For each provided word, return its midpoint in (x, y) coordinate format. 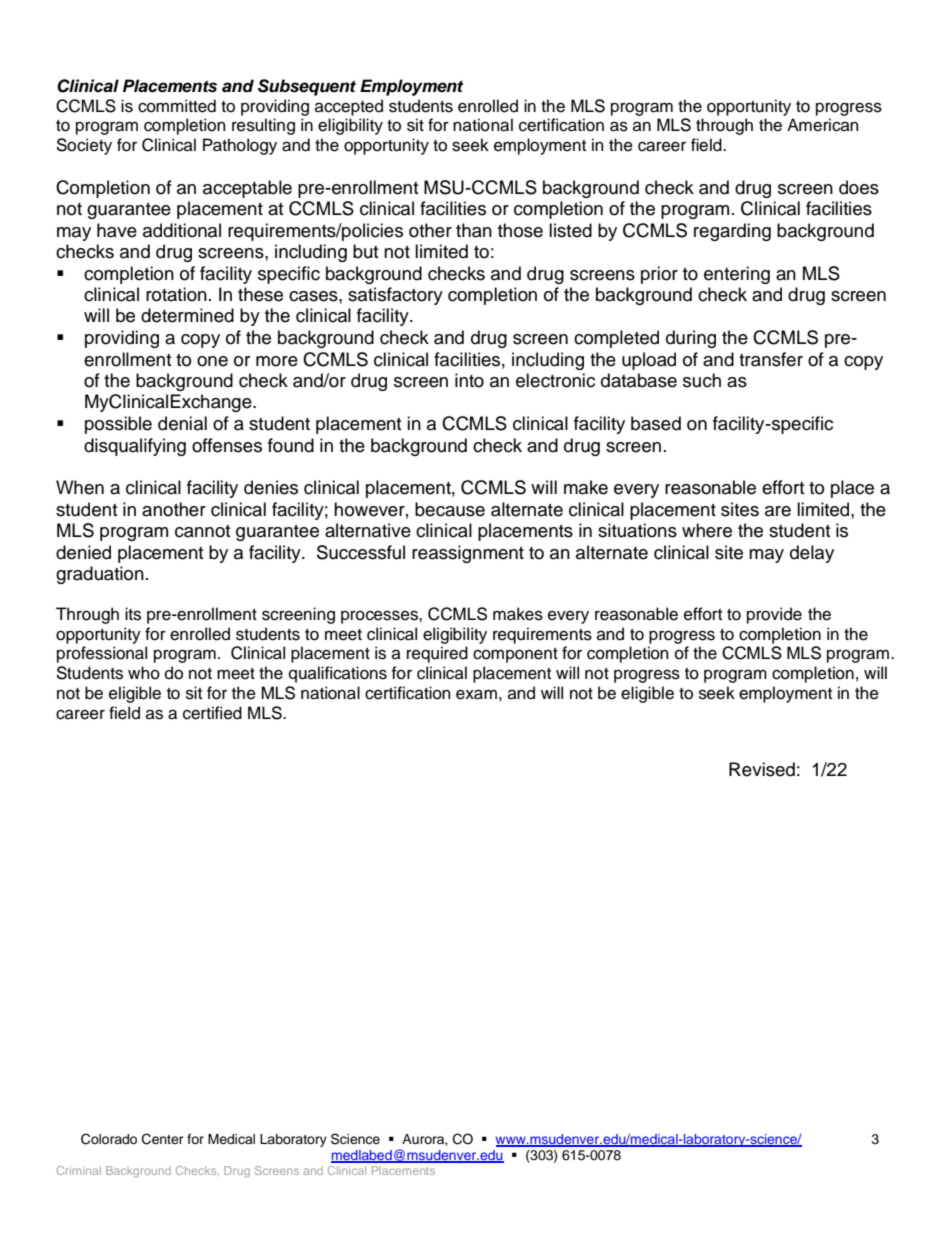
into (469, 380)
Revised (762, 769)
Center (163, 1139)
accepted (349, 107)
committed (177, 106)
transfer (771, 359)
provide (774, 615)
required (437, 654)
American (823, 125)
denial (182, 423)
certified (212, 713)
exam (476, 694)
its (133, 614)
